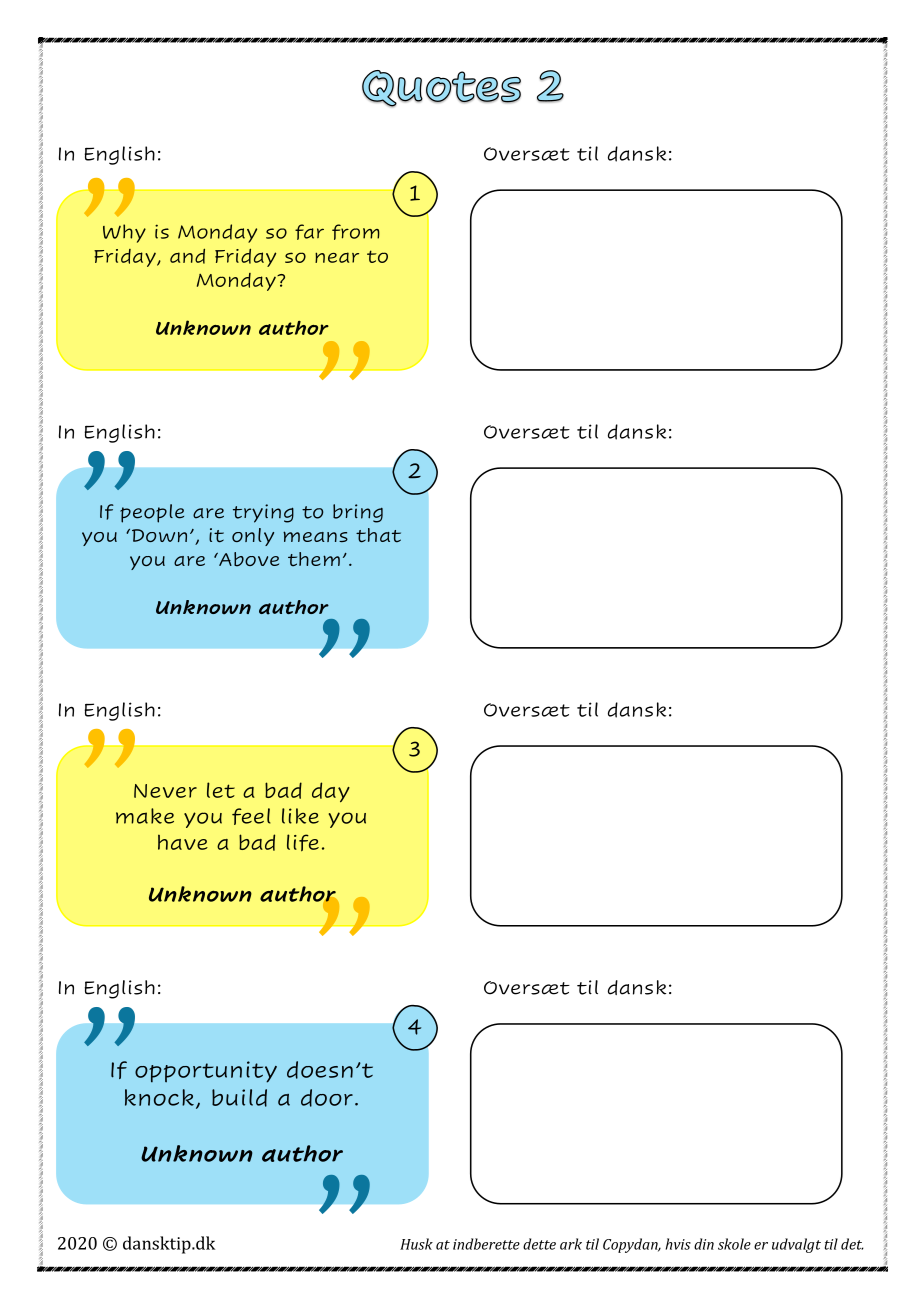  What do you see at coordinates (571, 1244) in the document?
I see `ark` at bounding box center [571, 1244].
